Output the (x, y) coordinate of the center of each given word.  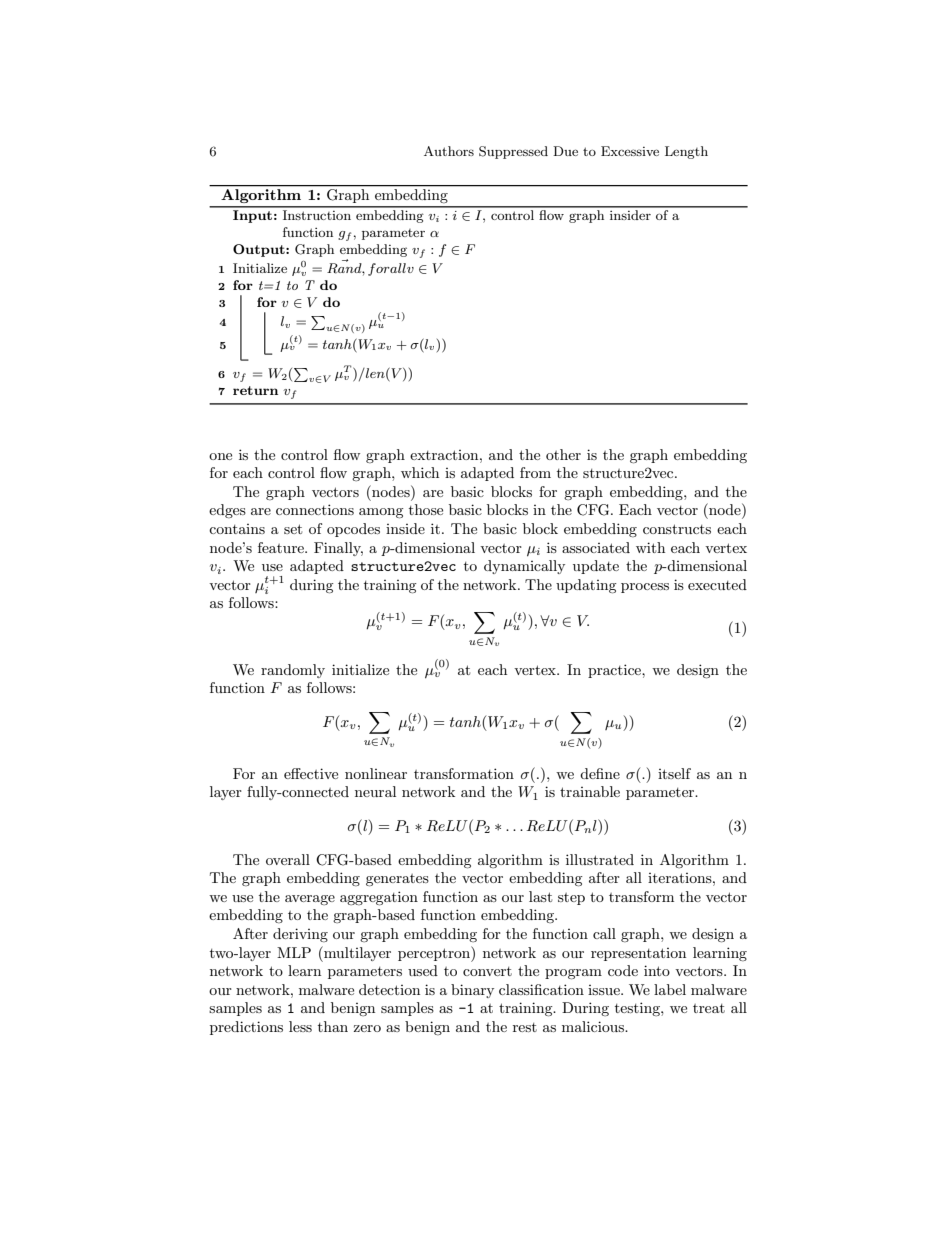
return (255, 390)
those (426, 509)
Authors (449, 151)
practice (615, 671)
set (293, 529)
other (563, 454)
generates (397, 880)
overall (288, 859)
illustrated (600, 859)
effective (311, 773)
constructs (677, 529)
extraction (445, 455)
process (645, 588)
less (300, 1026)
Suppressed (513, 152)
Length (686, 152)
